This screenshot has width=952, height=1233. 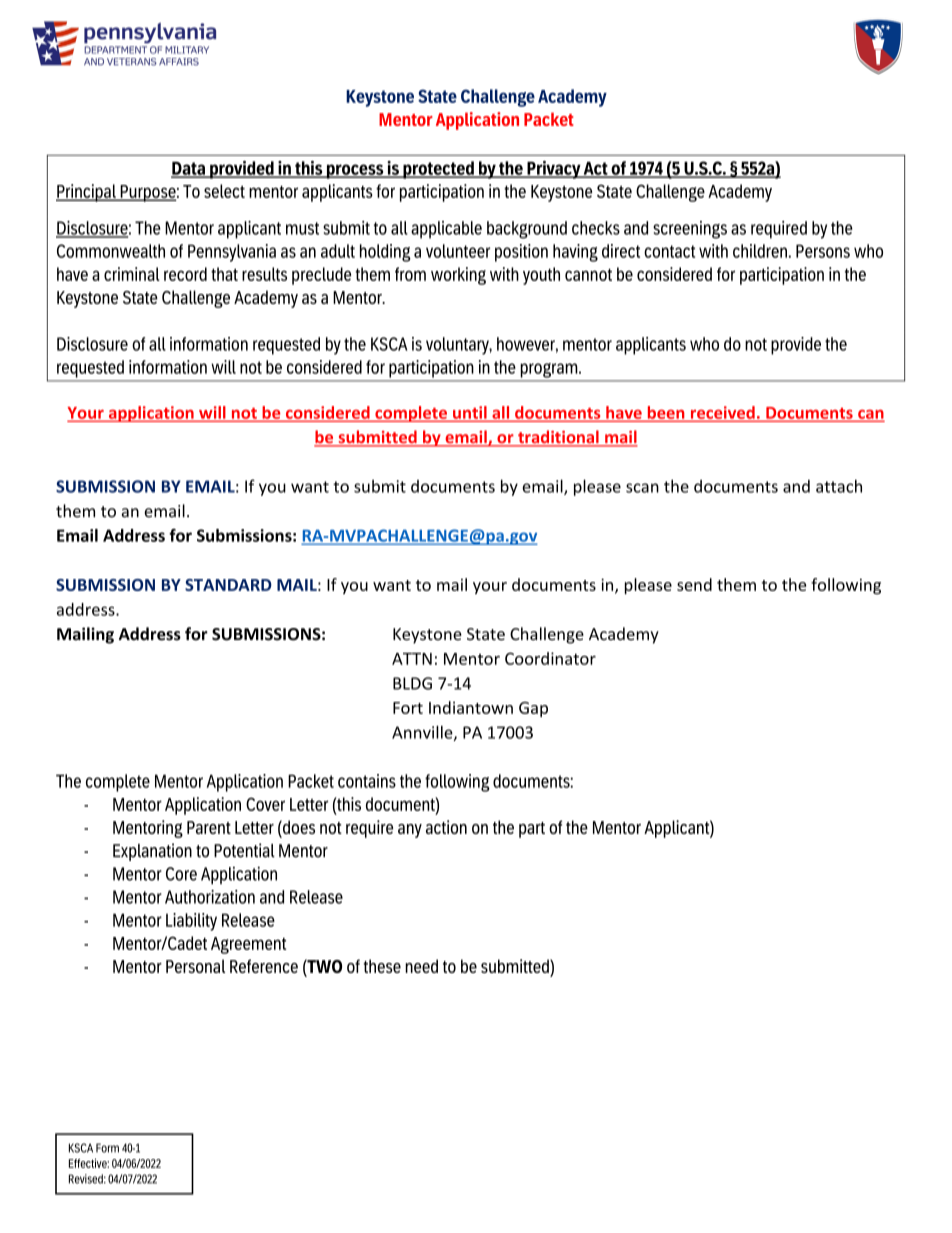 I want to click on send, so click(x=694, y=584).
